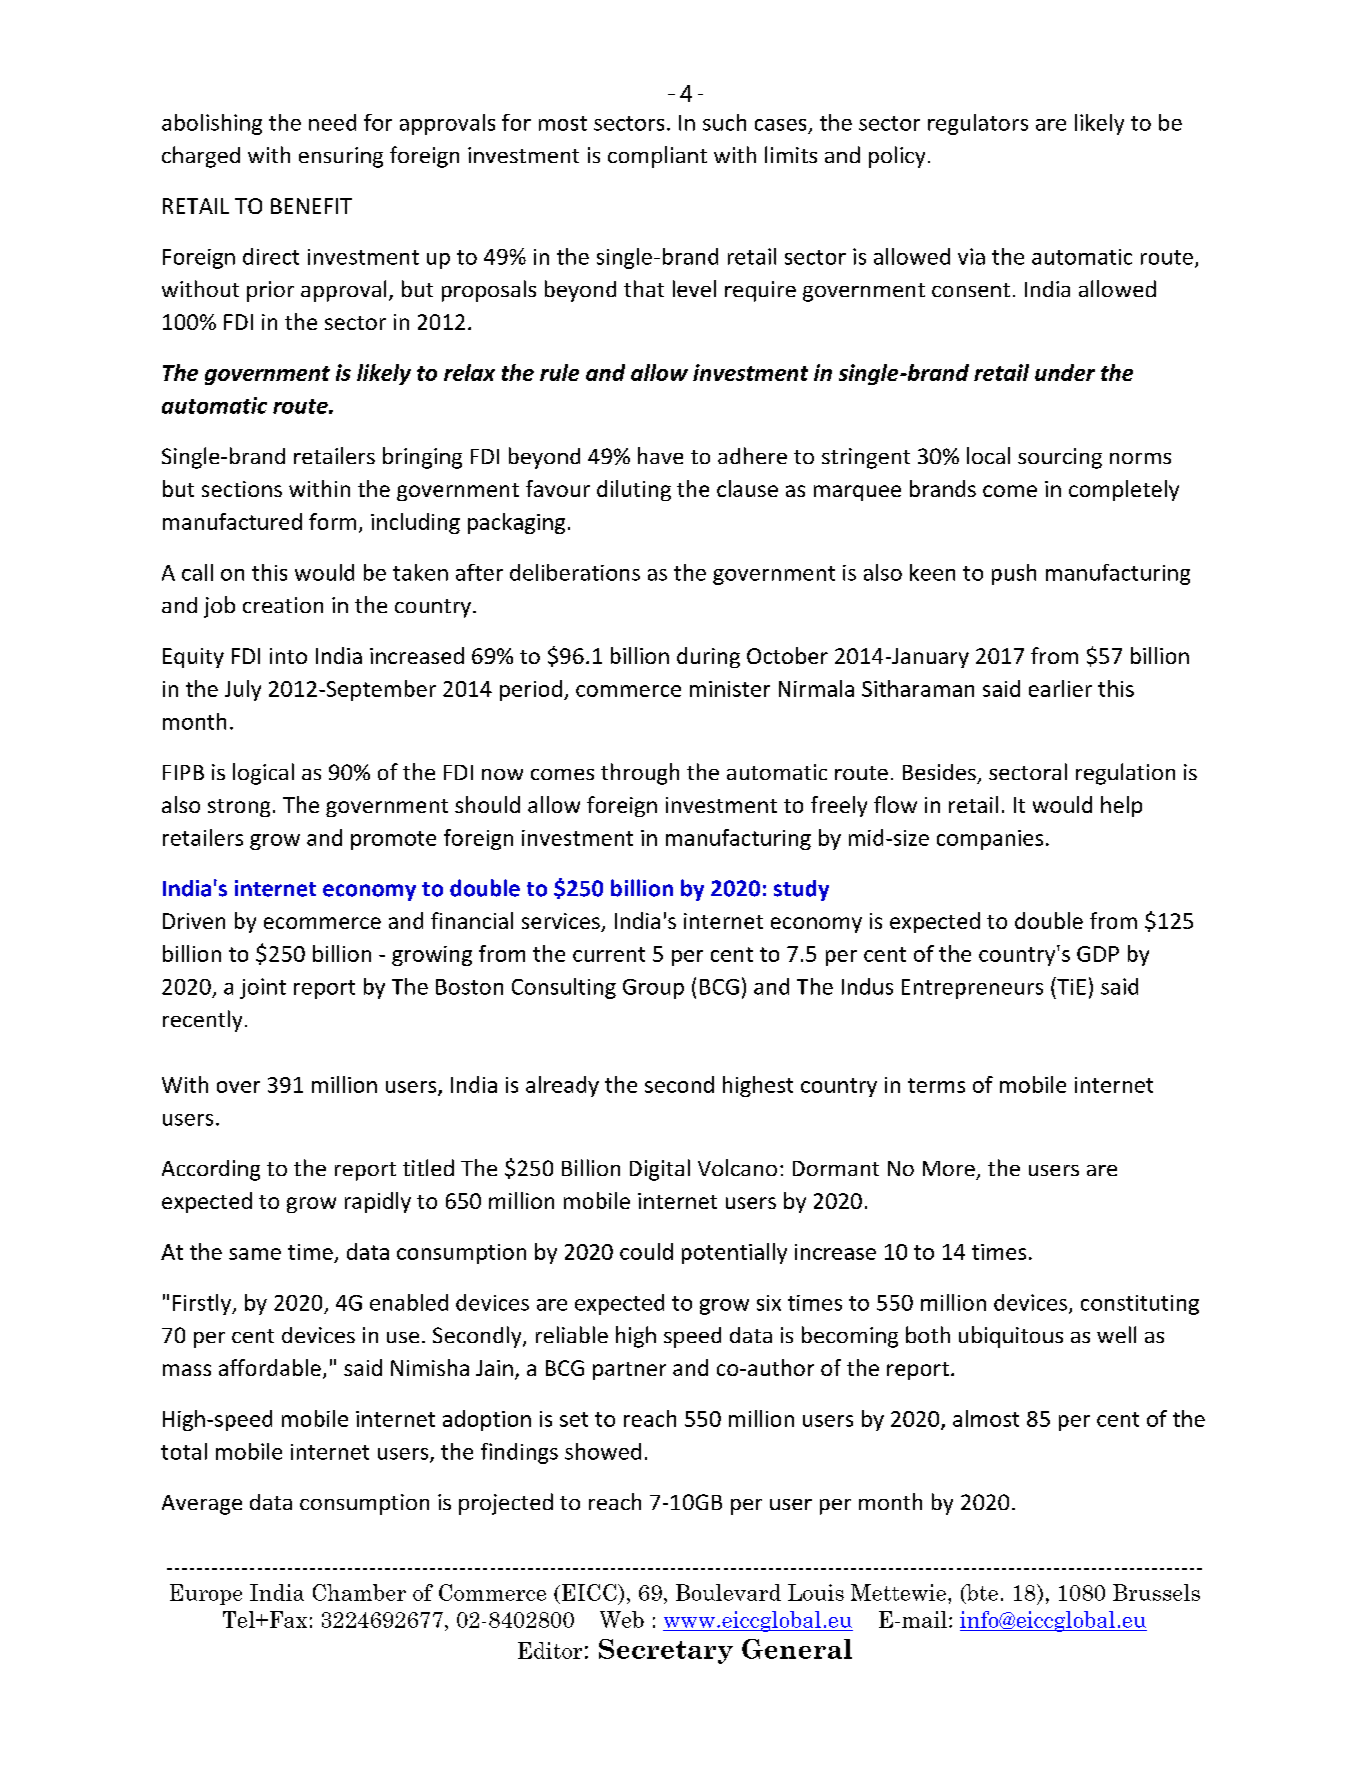 Image resolution: width=1369 pixels, height=1771 pixels. What do you see at coordinates (660, 455) in the page?
I see `have` at bounding box center [660, 455].
